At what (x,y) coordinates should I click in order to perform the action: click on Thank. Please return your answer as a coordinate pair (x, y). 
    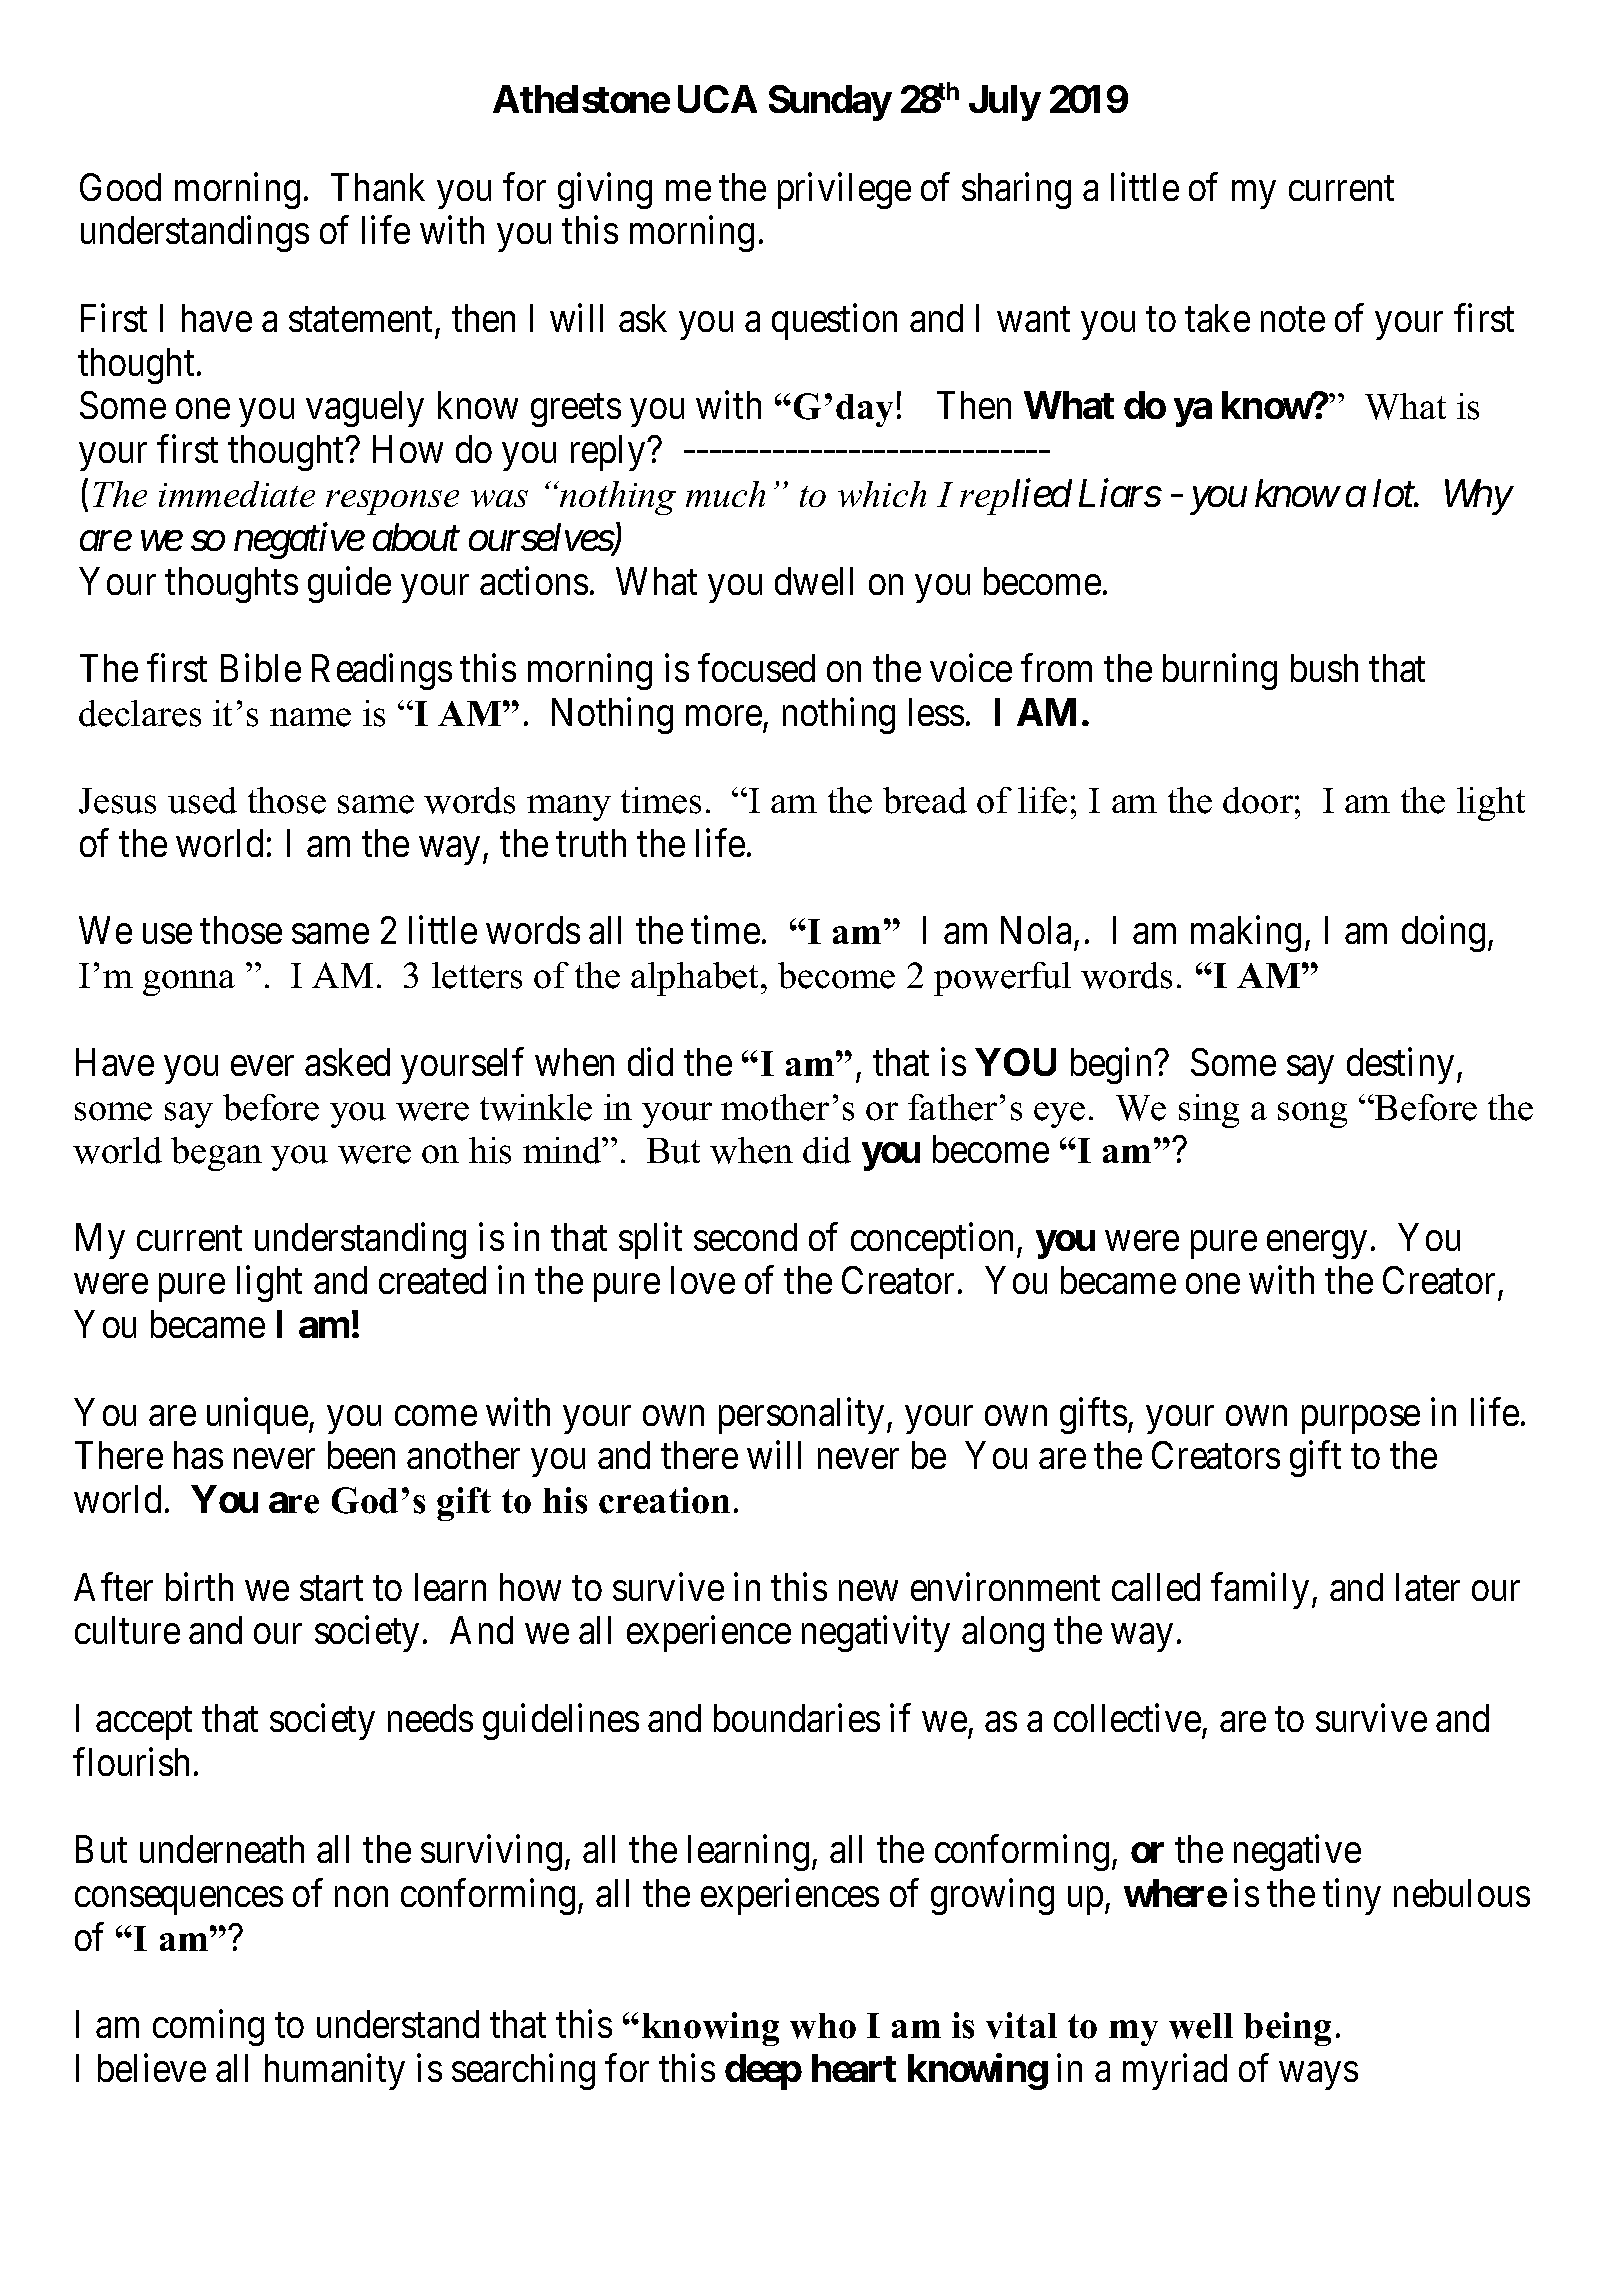
    Looking at the image, I should click on (378, 187).
